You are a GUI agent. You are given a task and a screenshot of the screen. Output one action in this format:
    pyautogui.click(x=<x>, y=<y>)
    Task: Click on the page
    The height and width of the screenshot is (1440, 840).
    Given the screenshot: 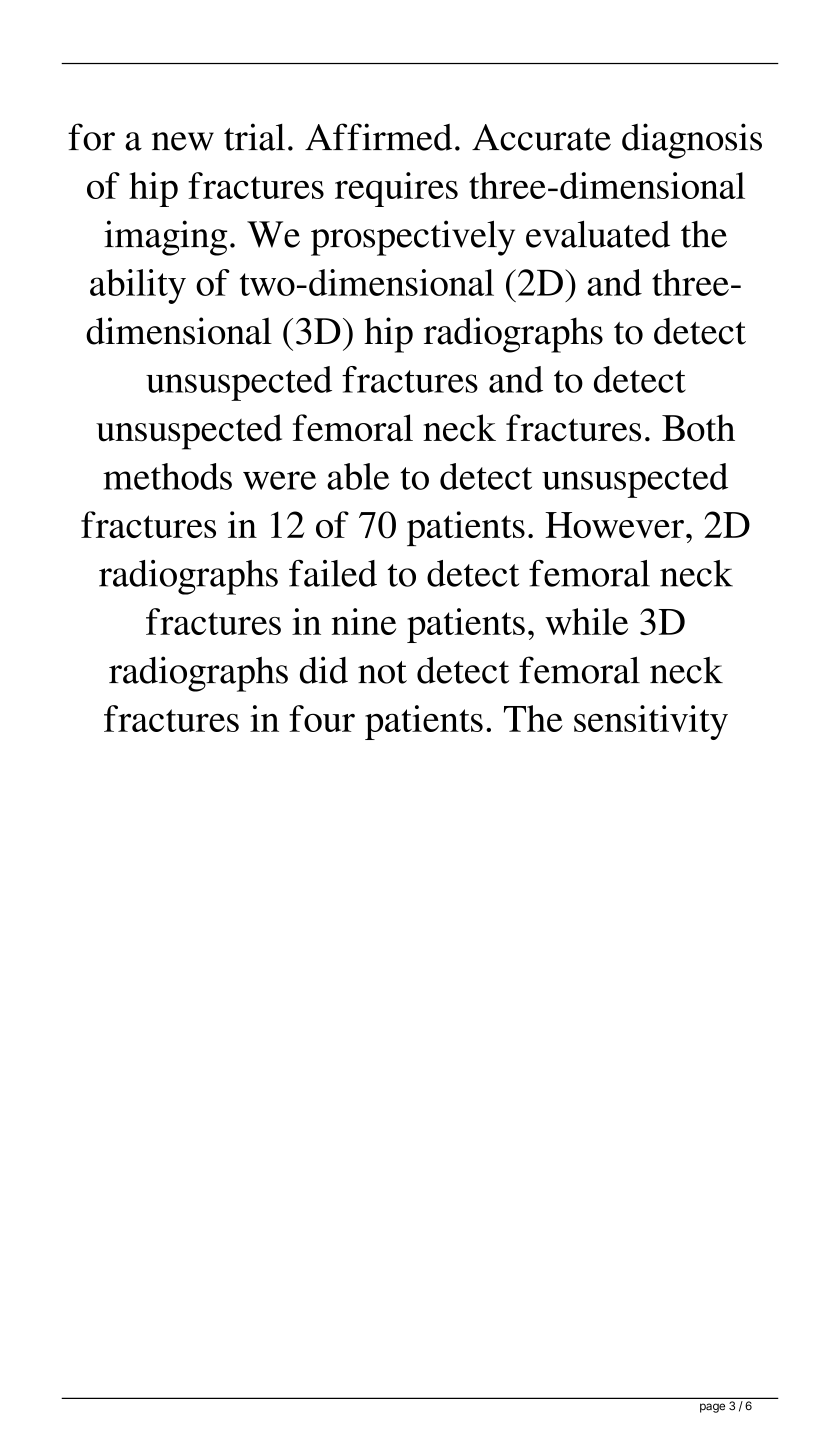 What is the action you would take?
    pyautogui.click(x=712, y=1408)
